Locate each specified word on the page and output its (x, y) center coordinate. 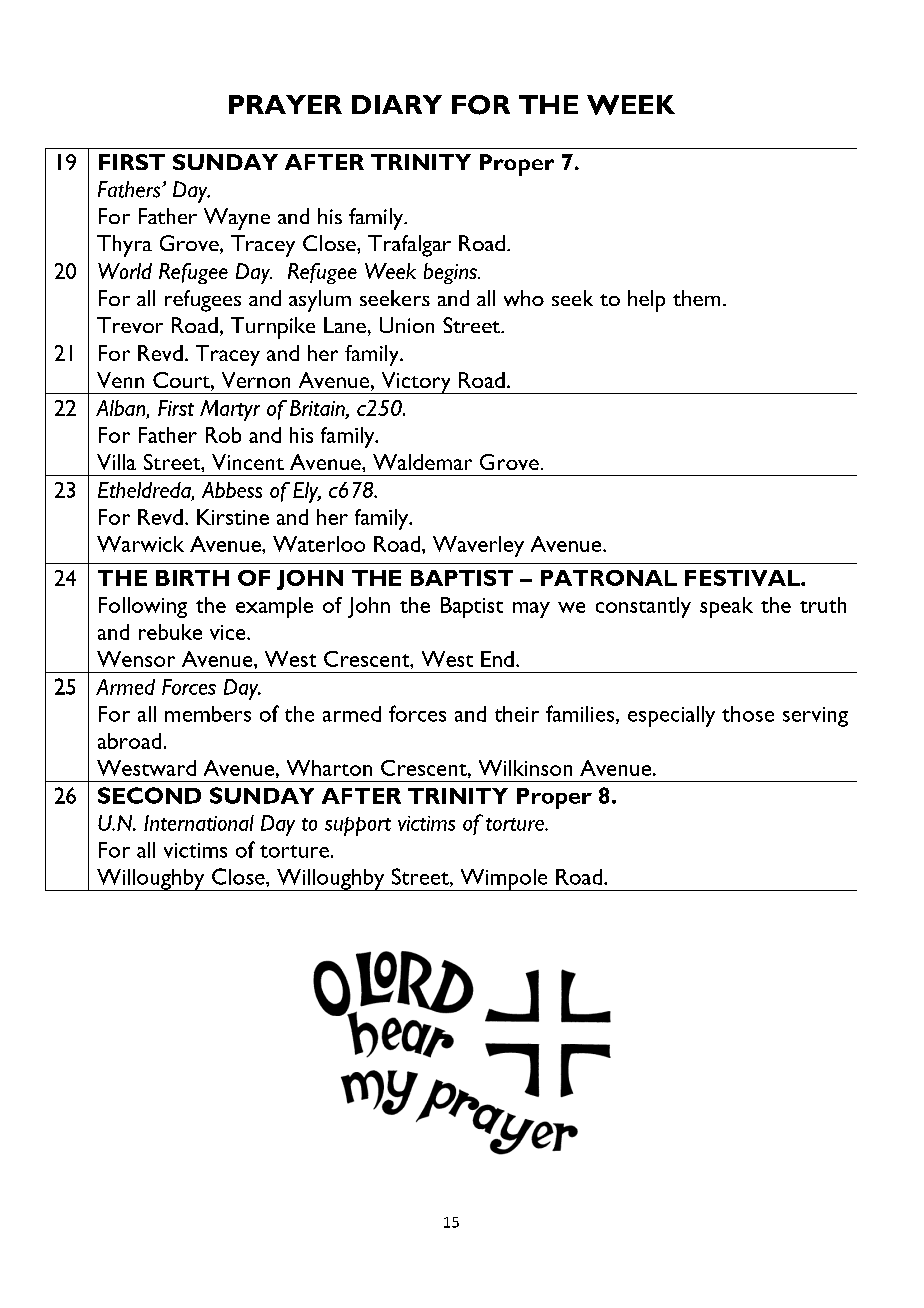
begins (451, 273)
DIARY (397, 104)
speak (726, 607)
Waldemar (422, 462)
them (696, 298)
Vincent (248, 462)
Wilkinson (525, 768)
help (646, 301)
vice (229, 632)
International (199, 823)
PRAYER (285, 104)
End (497, 659)
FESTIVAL (743, 578)
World (125, 271)
